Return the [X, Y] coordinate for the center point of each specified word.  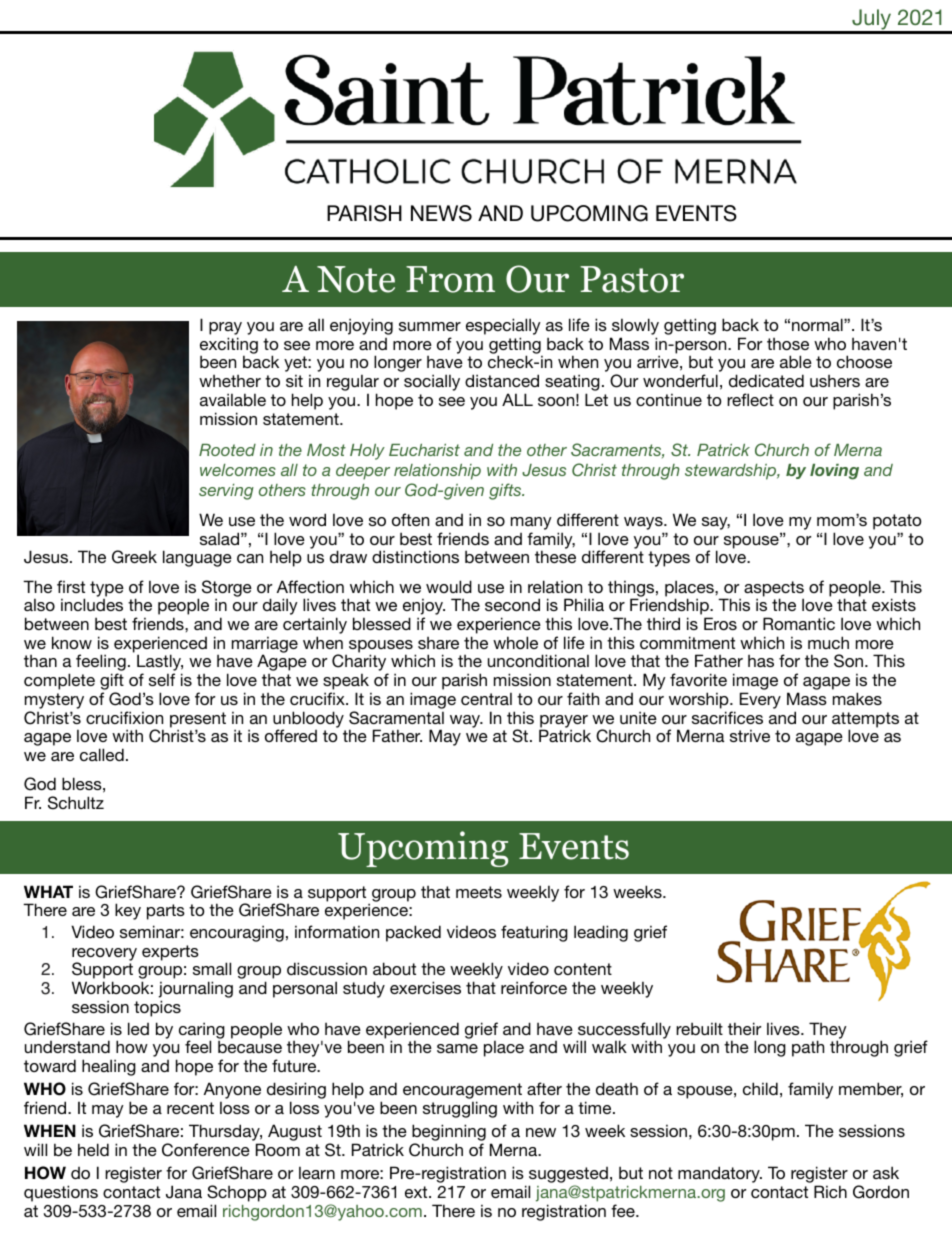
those [788, 344]
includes [92, 604]
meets [479, 892]
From [450, 279]
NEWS [441, 213]
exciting [229, 346]
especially [503, 328]
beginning [449, 1134]
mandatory [720, 1174]
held [93, 1149]
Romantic [799, 623]
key [128, 911]
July [872, 21]
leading [601, 933]
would [449, 586]
